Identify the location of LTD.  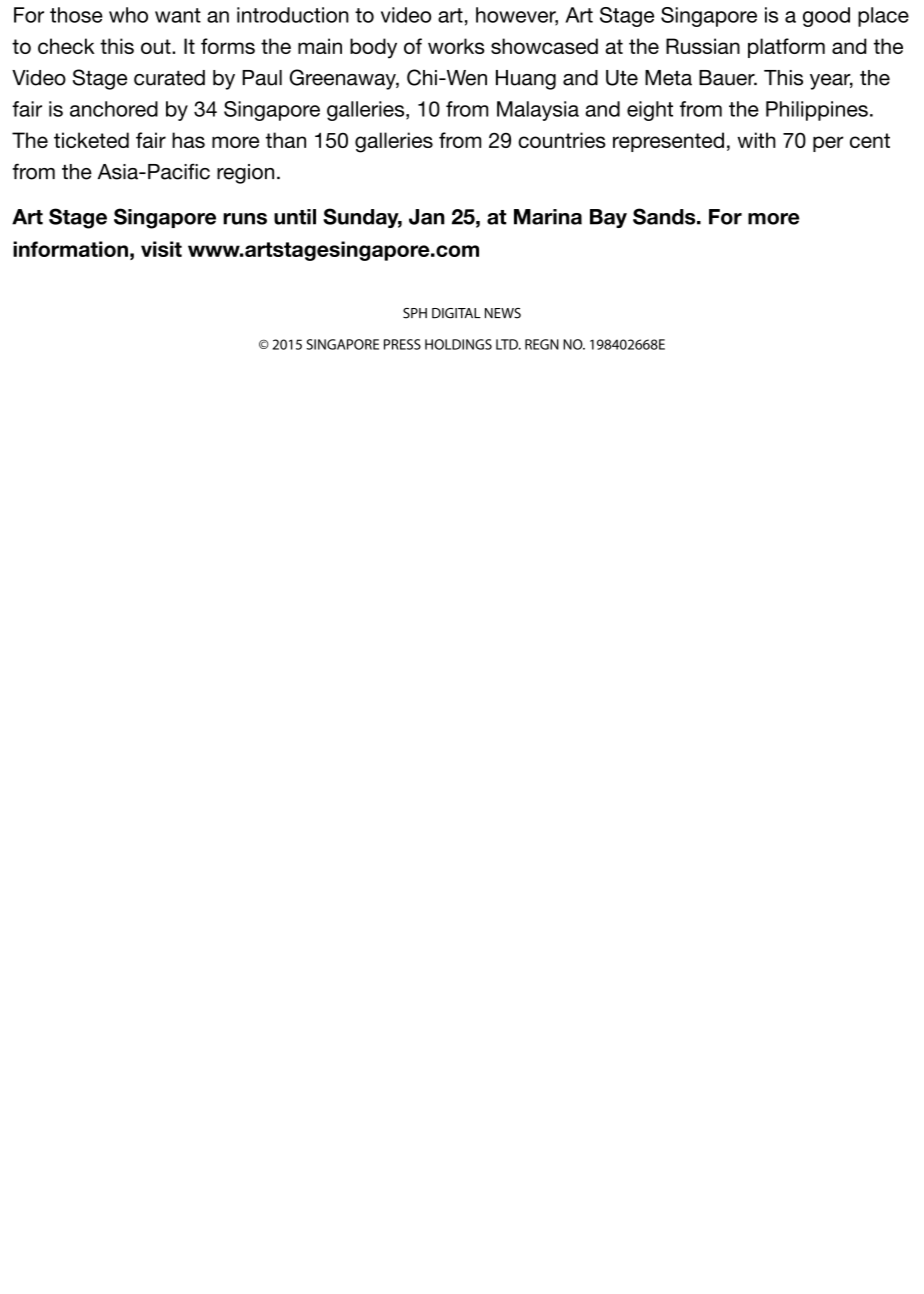
(508, 344).
